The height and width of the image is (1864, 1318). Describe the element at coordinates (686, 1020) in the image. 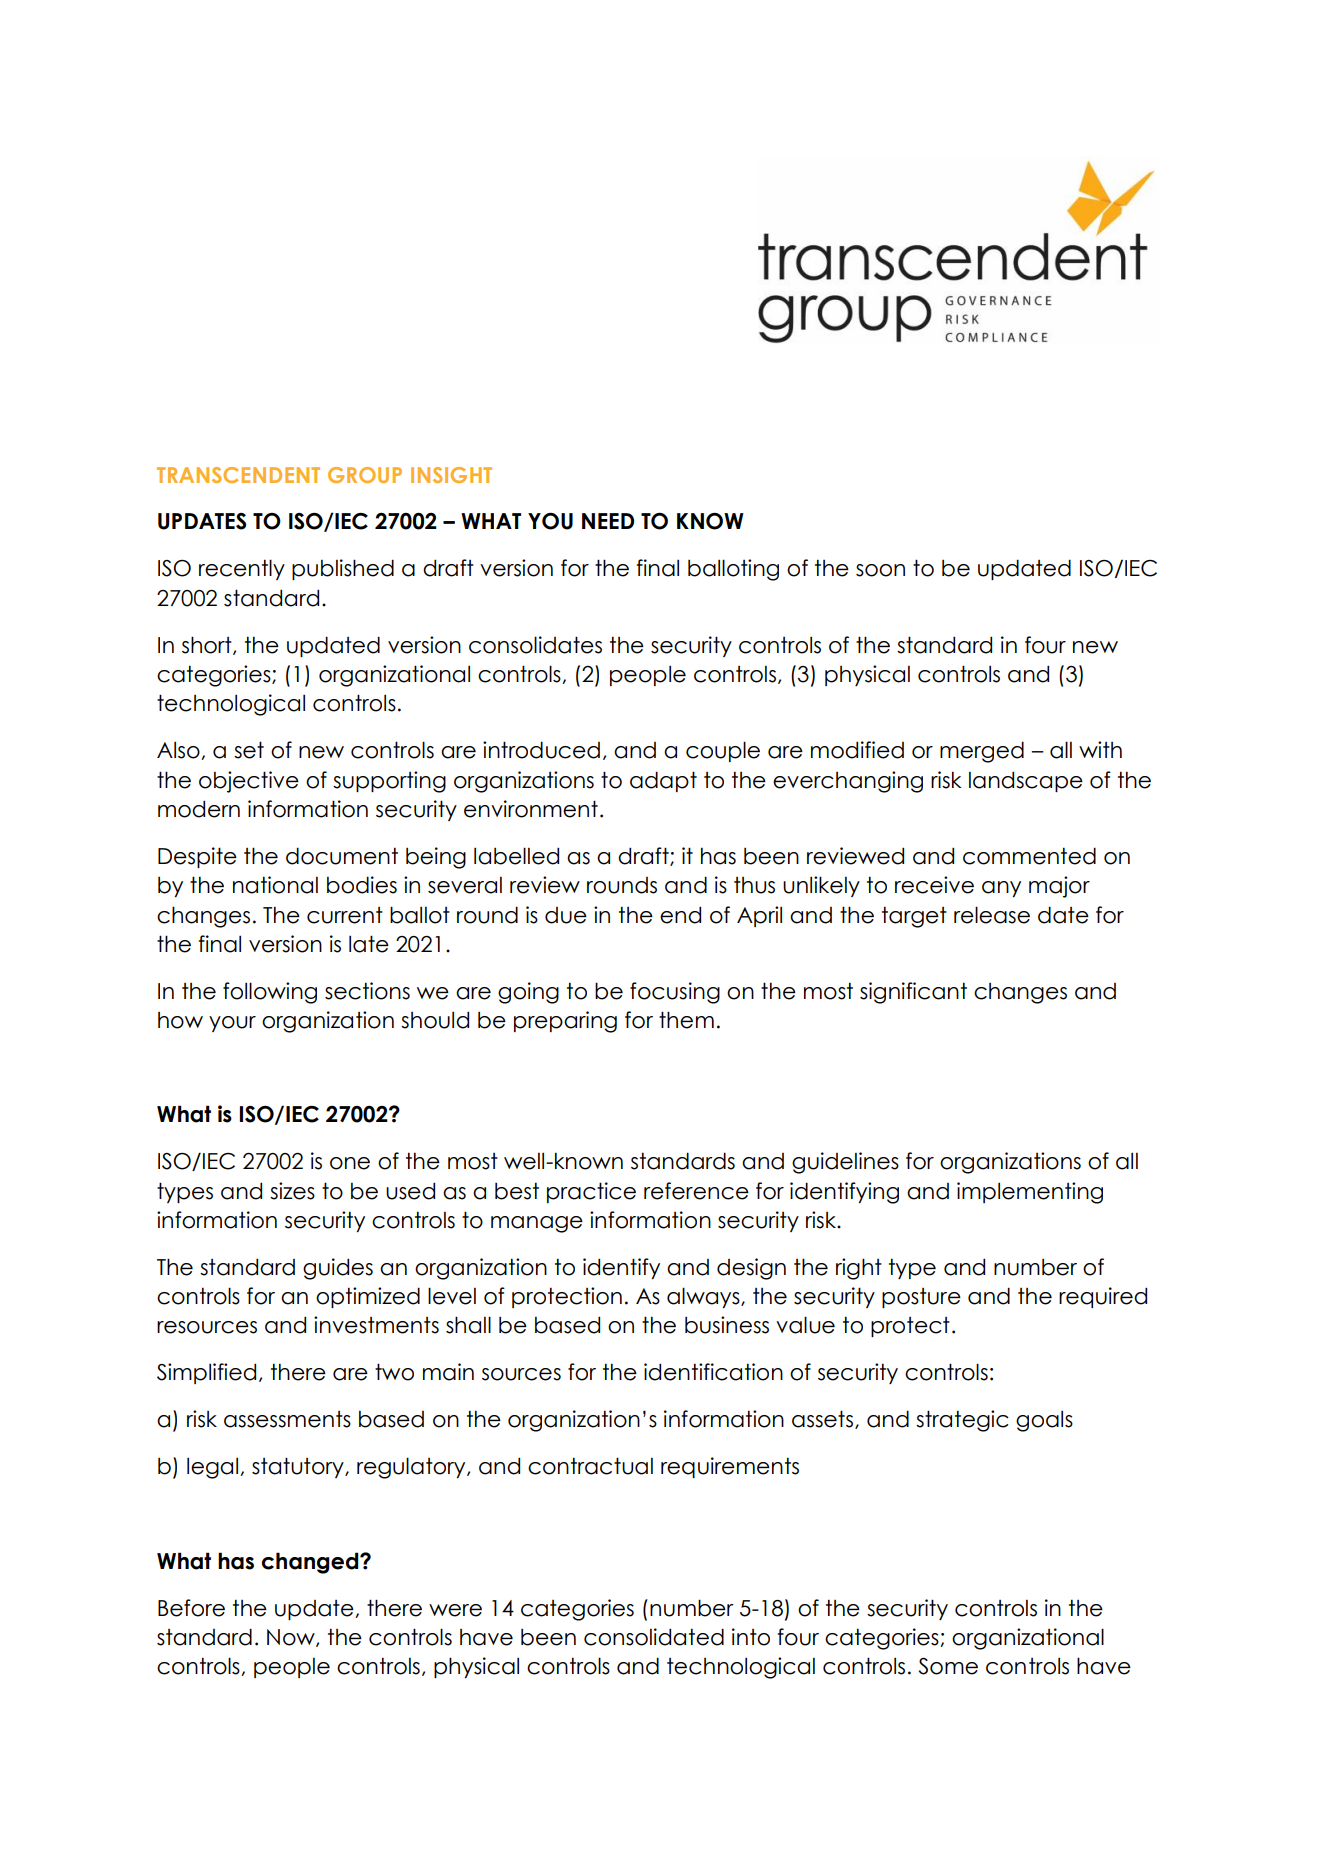

I see `them` at that location.
